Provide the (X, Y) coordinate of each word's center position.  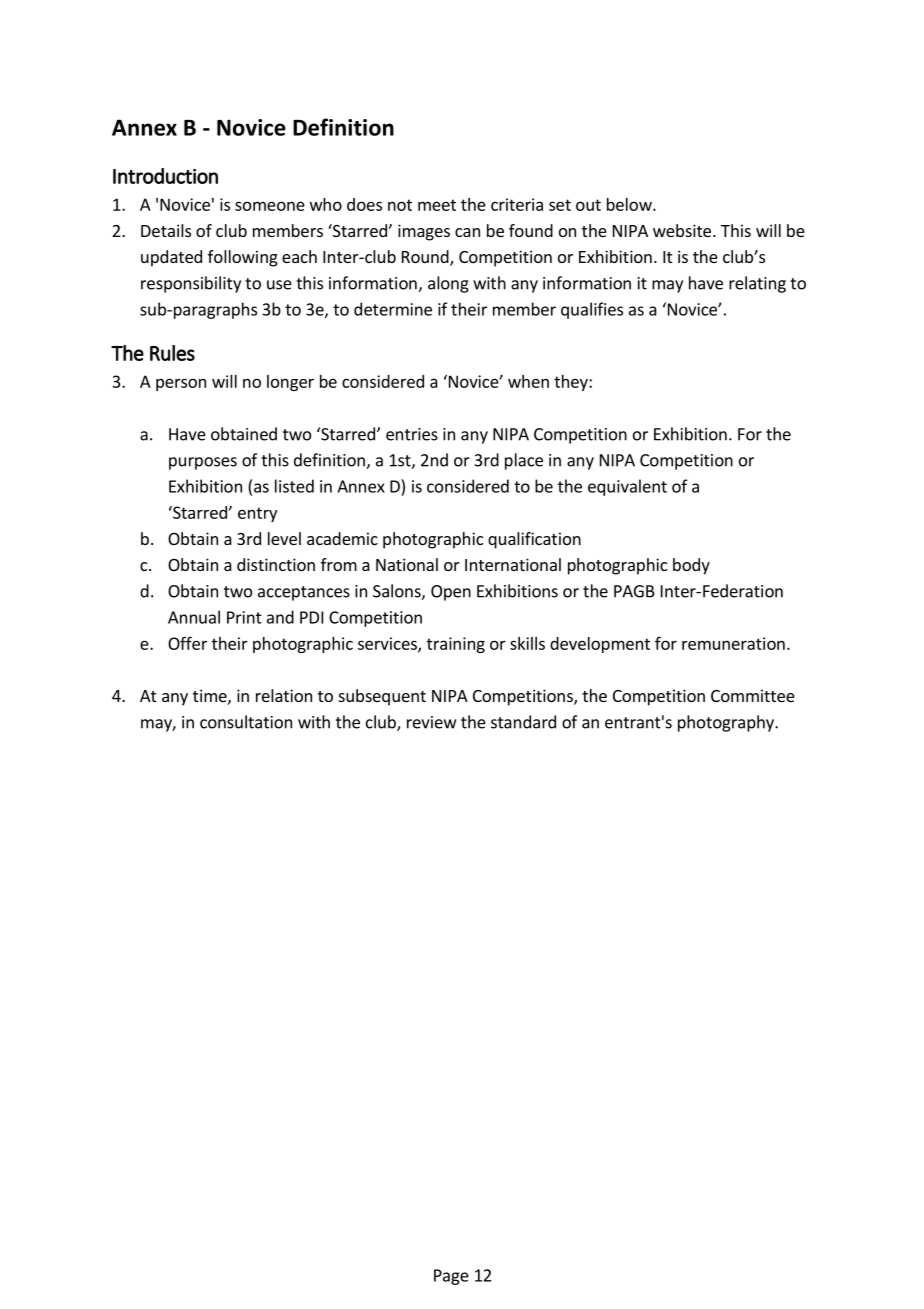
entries (412, 434)
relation (284, 695)
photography (727, 723)
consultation (246, 722)
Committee (753, 695)
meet (437, 205)
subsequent (382, 697)
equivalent (627, 487)
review (431, 722)
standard (523, 722)
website (682, 230)
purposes (203, 463)
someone (270, 206)
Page (451, 1277)
